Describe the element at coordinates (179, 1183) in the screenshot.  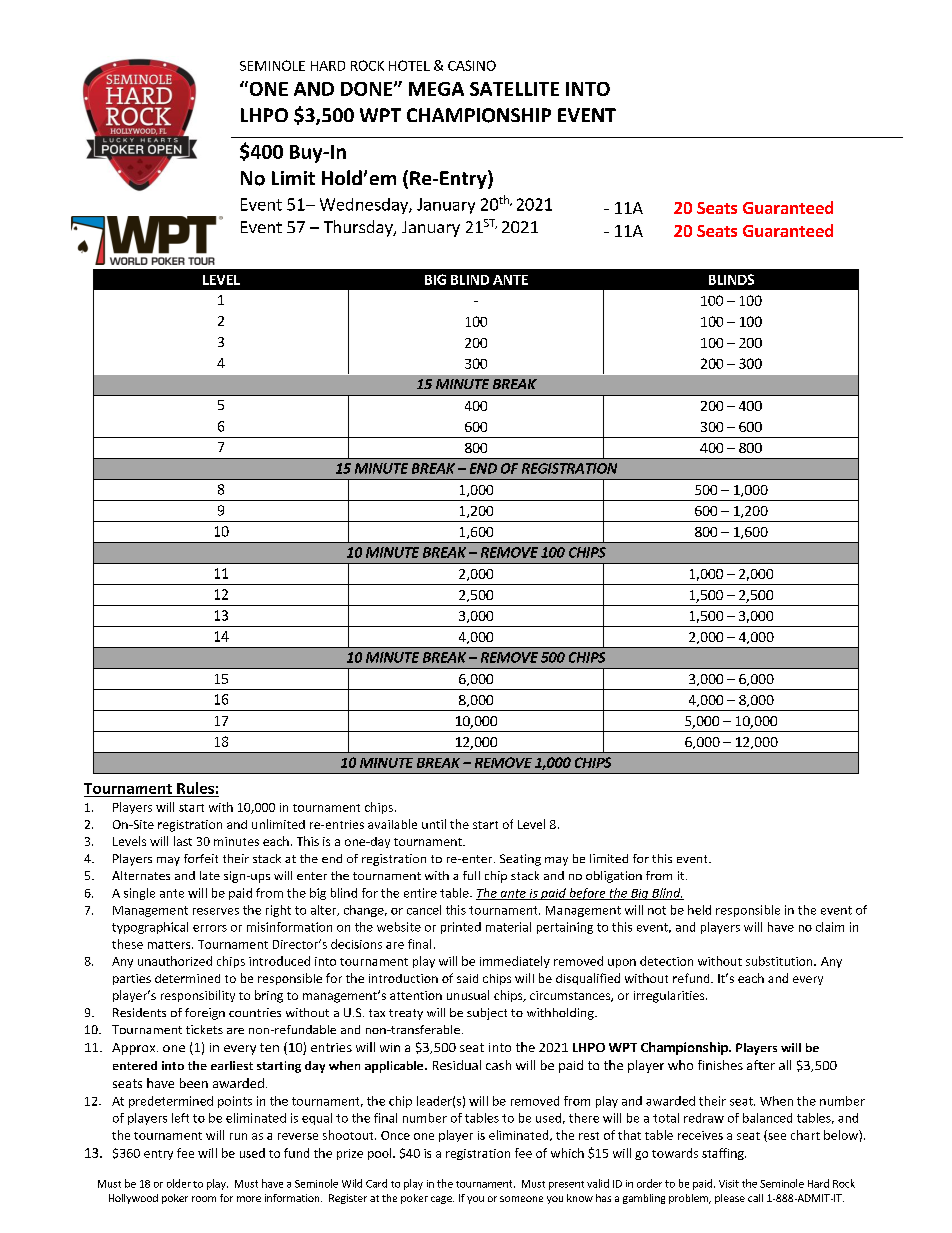
I see `older` at that location.
